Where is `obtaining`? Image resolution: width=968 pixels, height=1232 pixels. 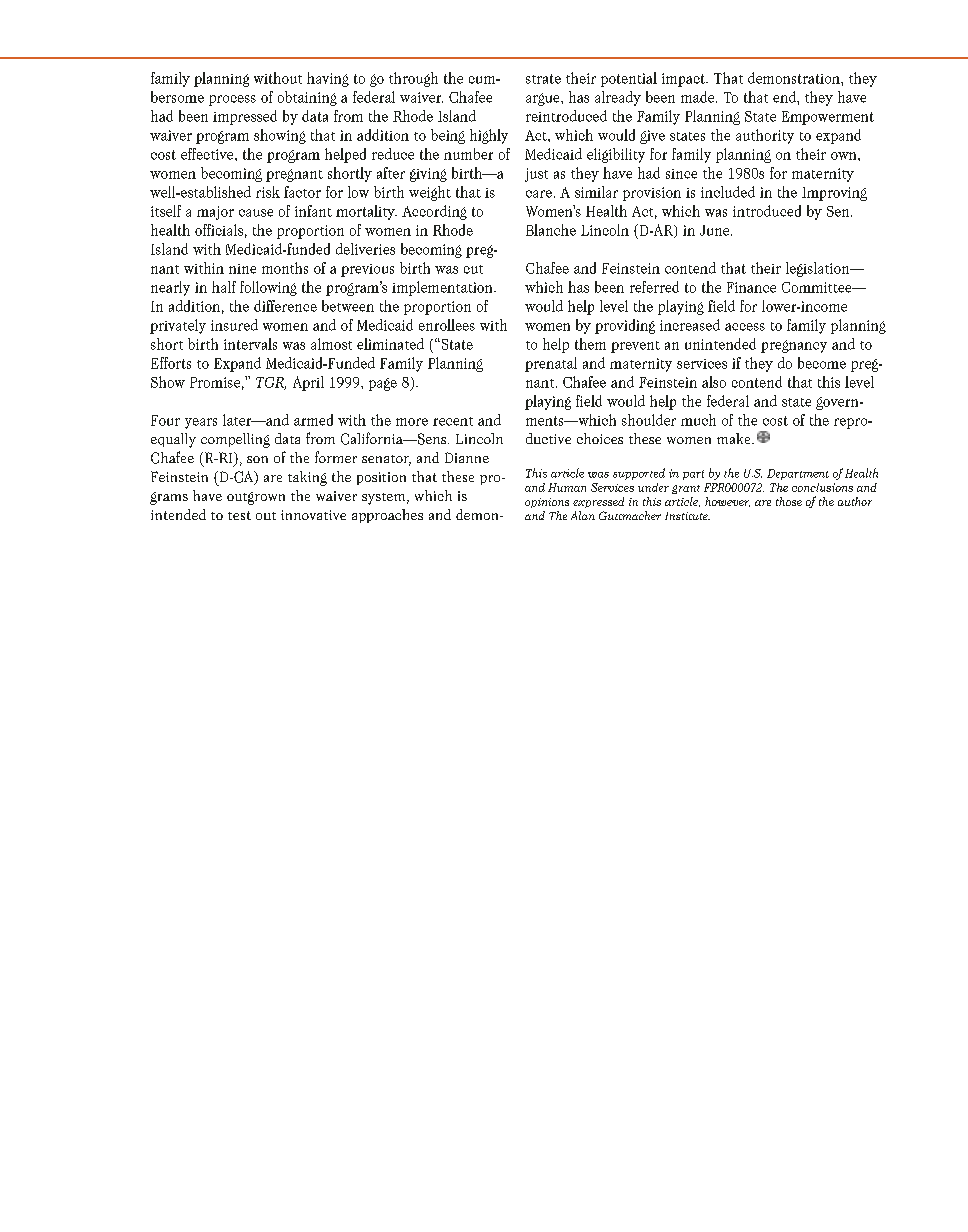 obtaining is located at coordinates (307, 98).
